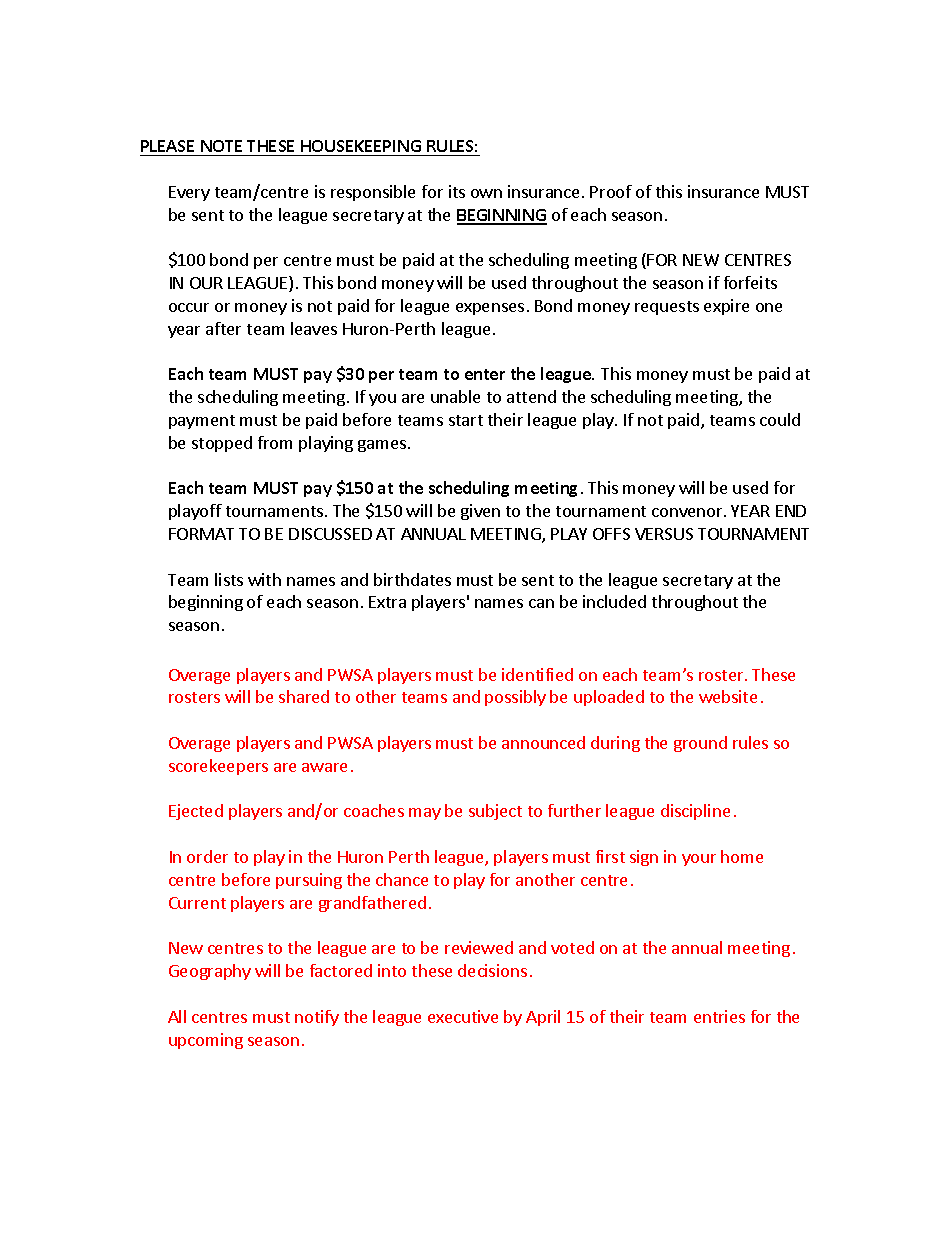 The width and height of the screenshot is (952, 1233). Describe the element at coordinates (229, 579) in the screenshot. I see `lists` at that location.
